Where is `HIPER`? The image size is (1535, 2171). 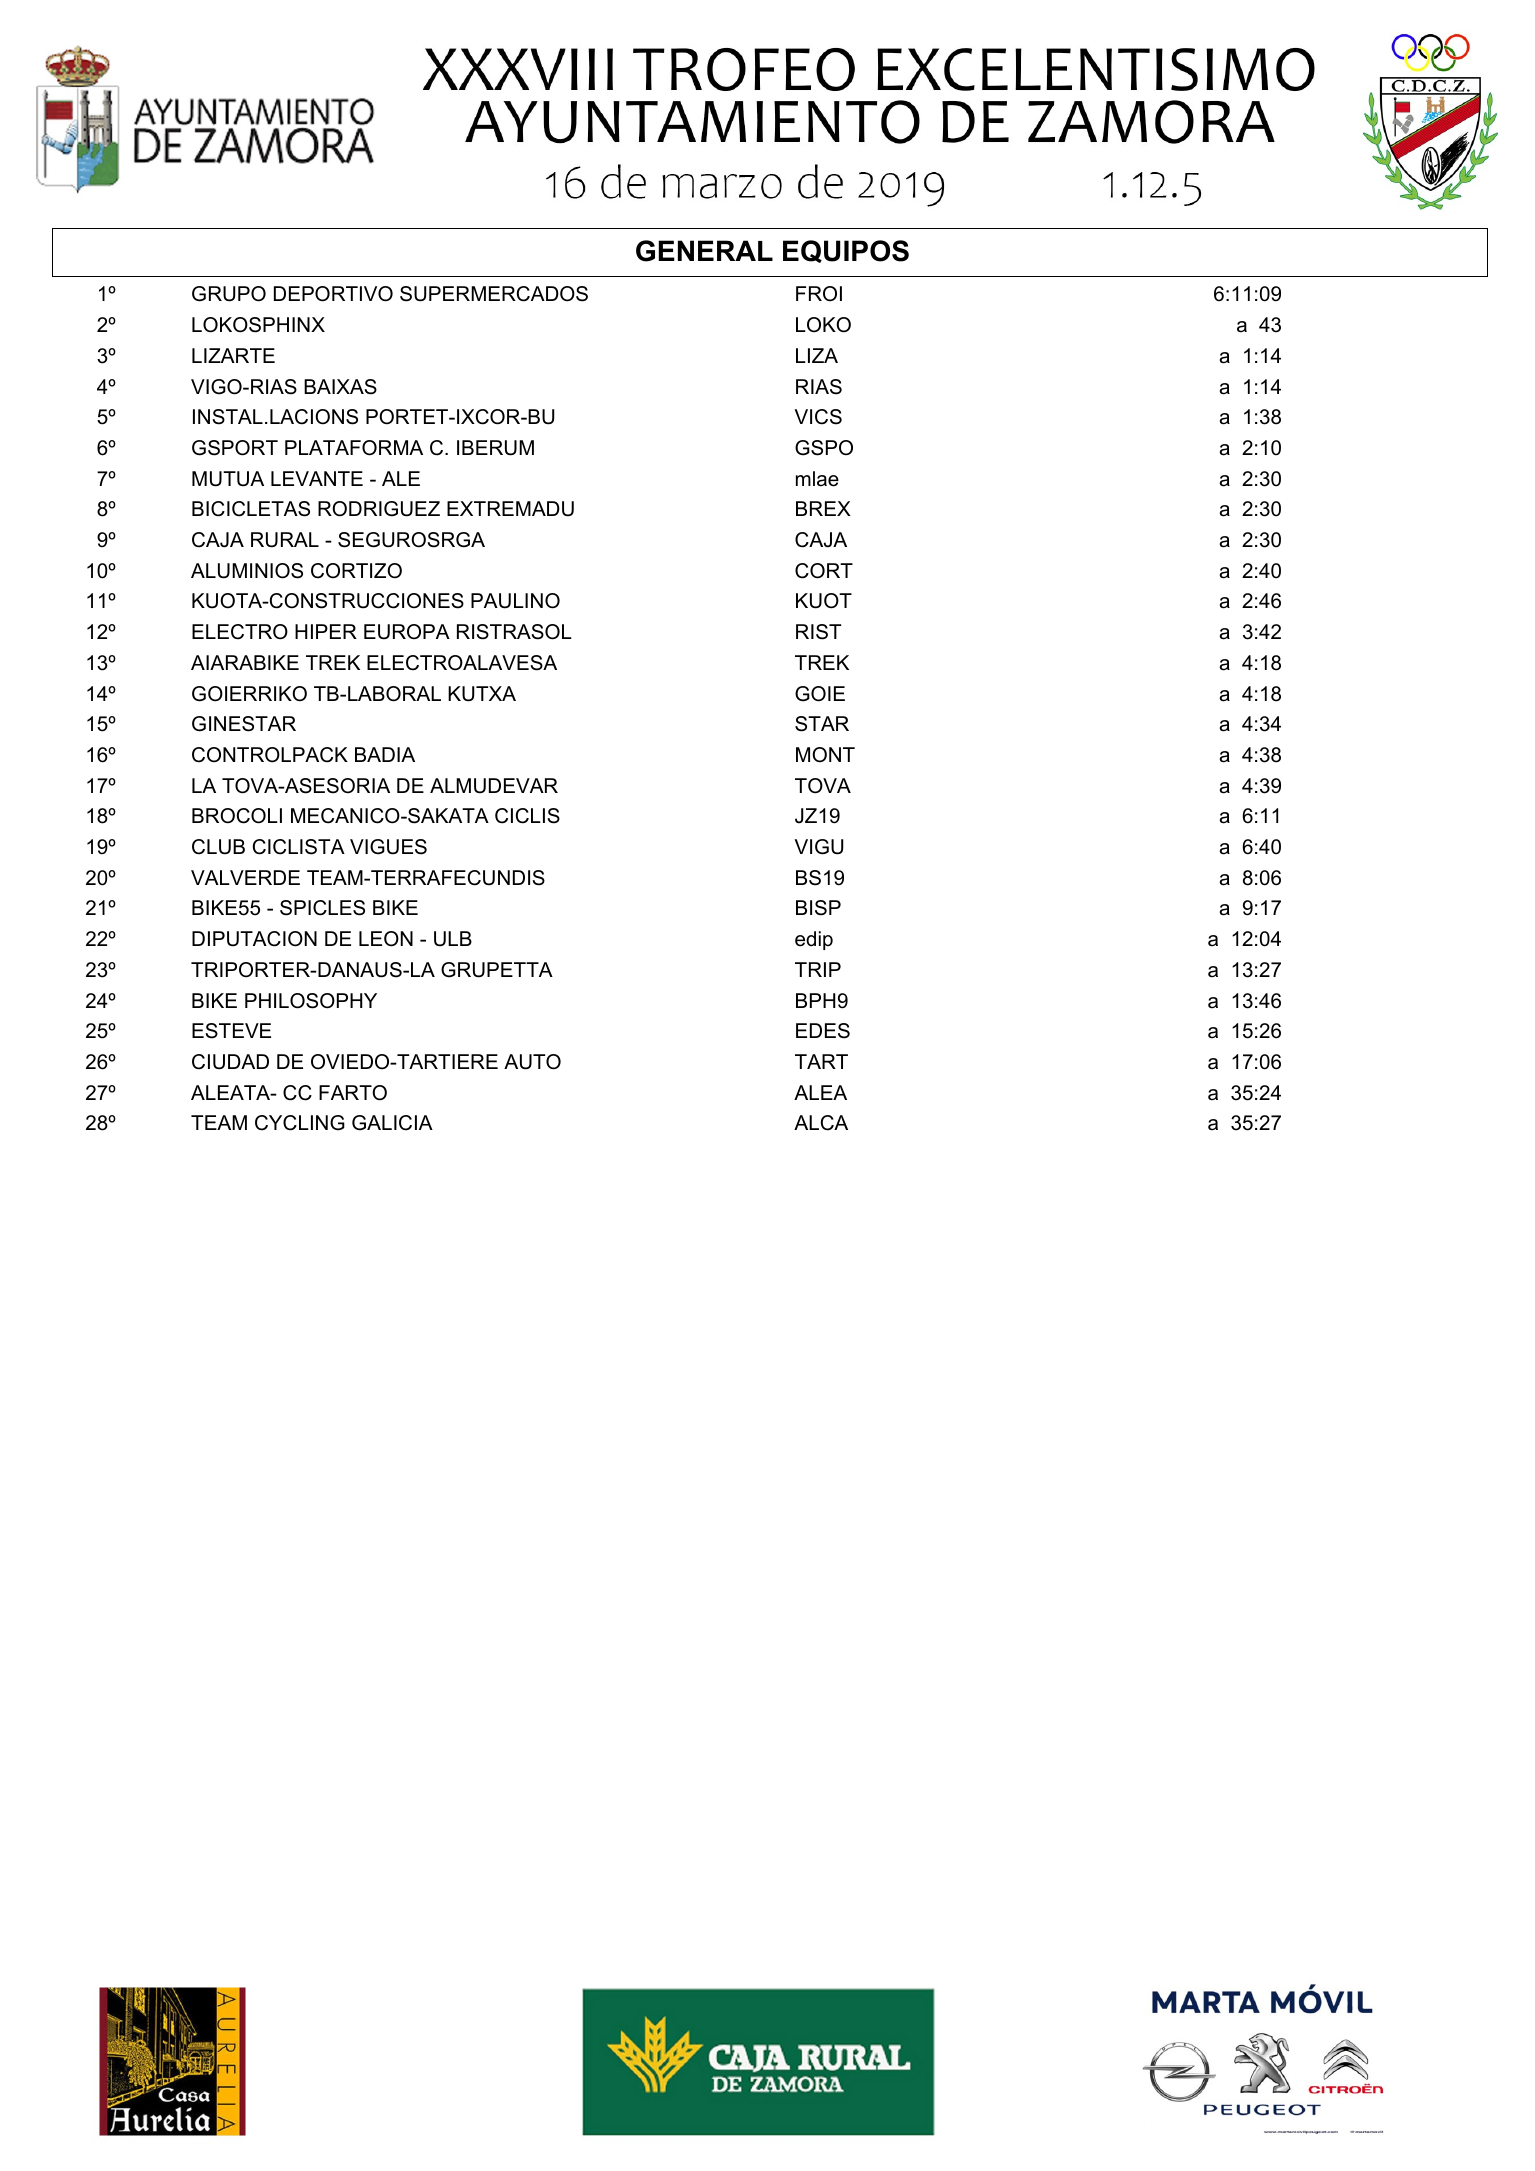 HIPER is located at coordinates (326, 631).
